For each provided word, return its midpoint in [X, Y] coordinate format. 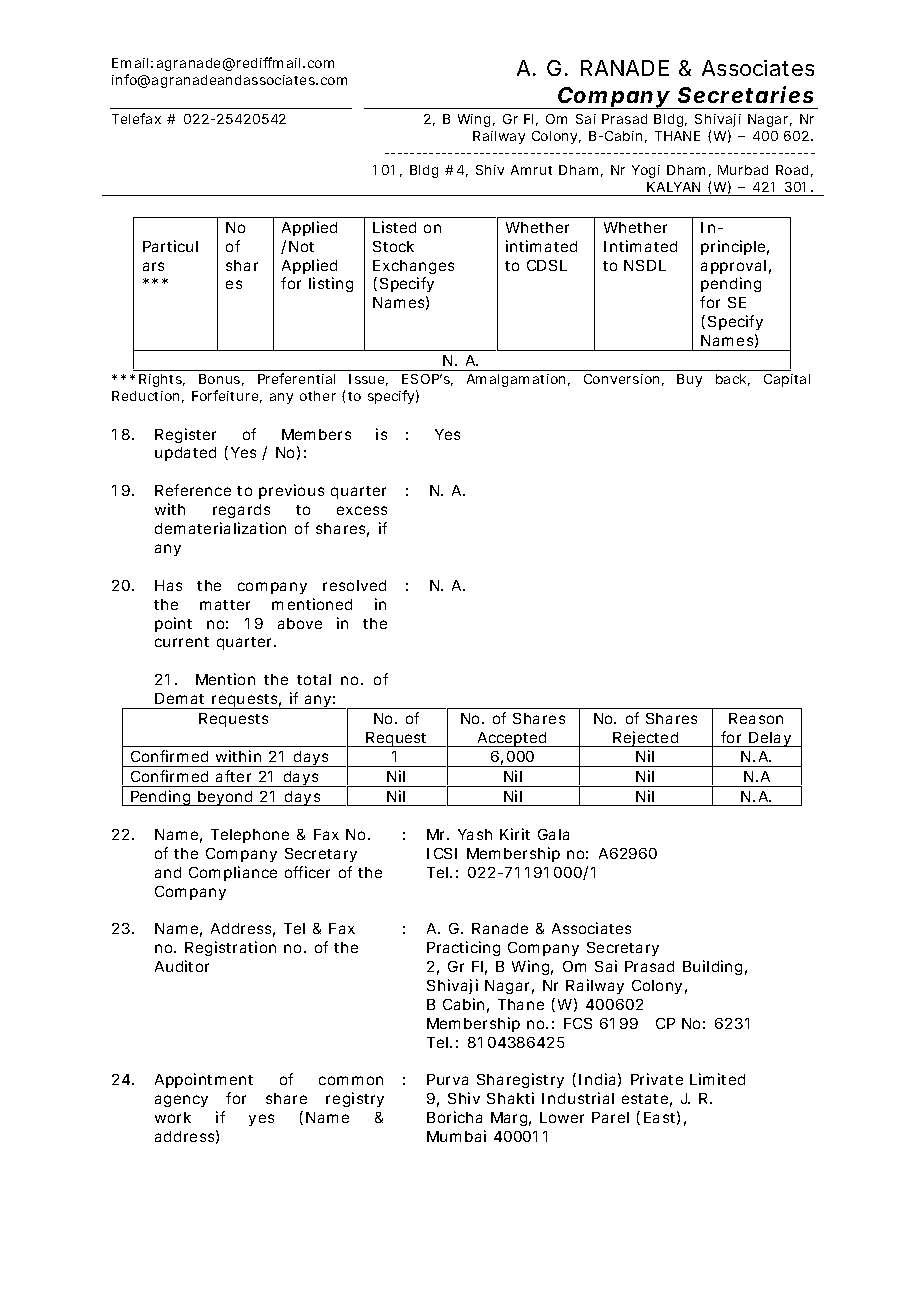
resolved [354, 585]
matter [225, 605]
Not [301, 246]
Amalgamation [516, 380]
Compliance [233, 873]
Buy [689, 380]
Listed [394, 227]
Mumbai [456, 1136]
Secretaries [745, 94]
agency [181, 1101]
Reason [756, 718]
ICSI [442, 853]
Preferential [296, 378]
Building [712, 967]
